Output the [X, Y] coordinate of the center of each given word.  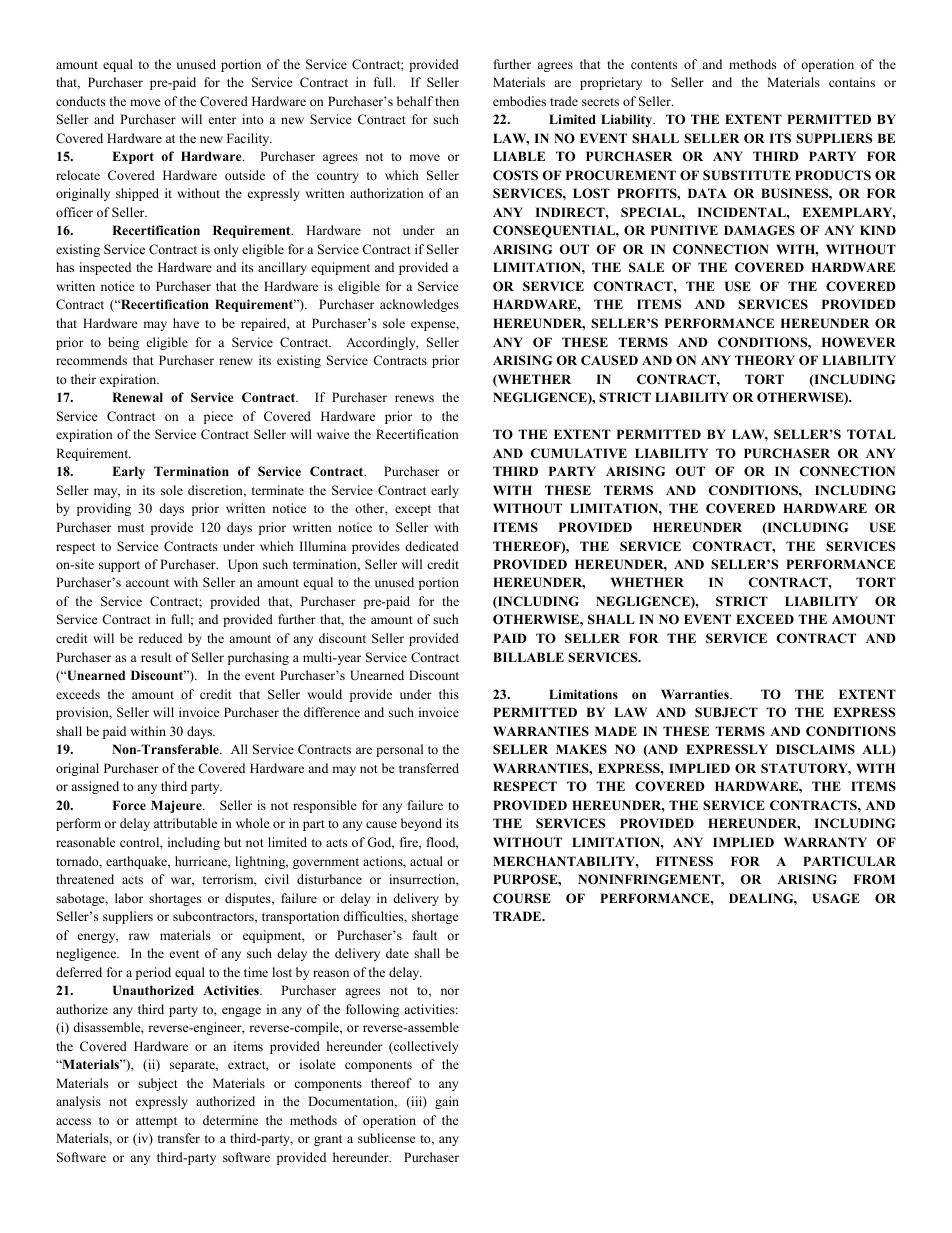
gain [447, 1102]
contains [852, 82]
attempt [156, 1122]
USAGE [836, 898]
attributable [185, 823]
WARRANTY [825, 842]
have [186, 323]
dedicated [432, 546]
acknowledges [419, 305]
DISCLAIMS [815, 749]
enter [222, 120]
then [447, 101]
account [147, 583]
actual [426, 861]
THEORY [765, 360]
